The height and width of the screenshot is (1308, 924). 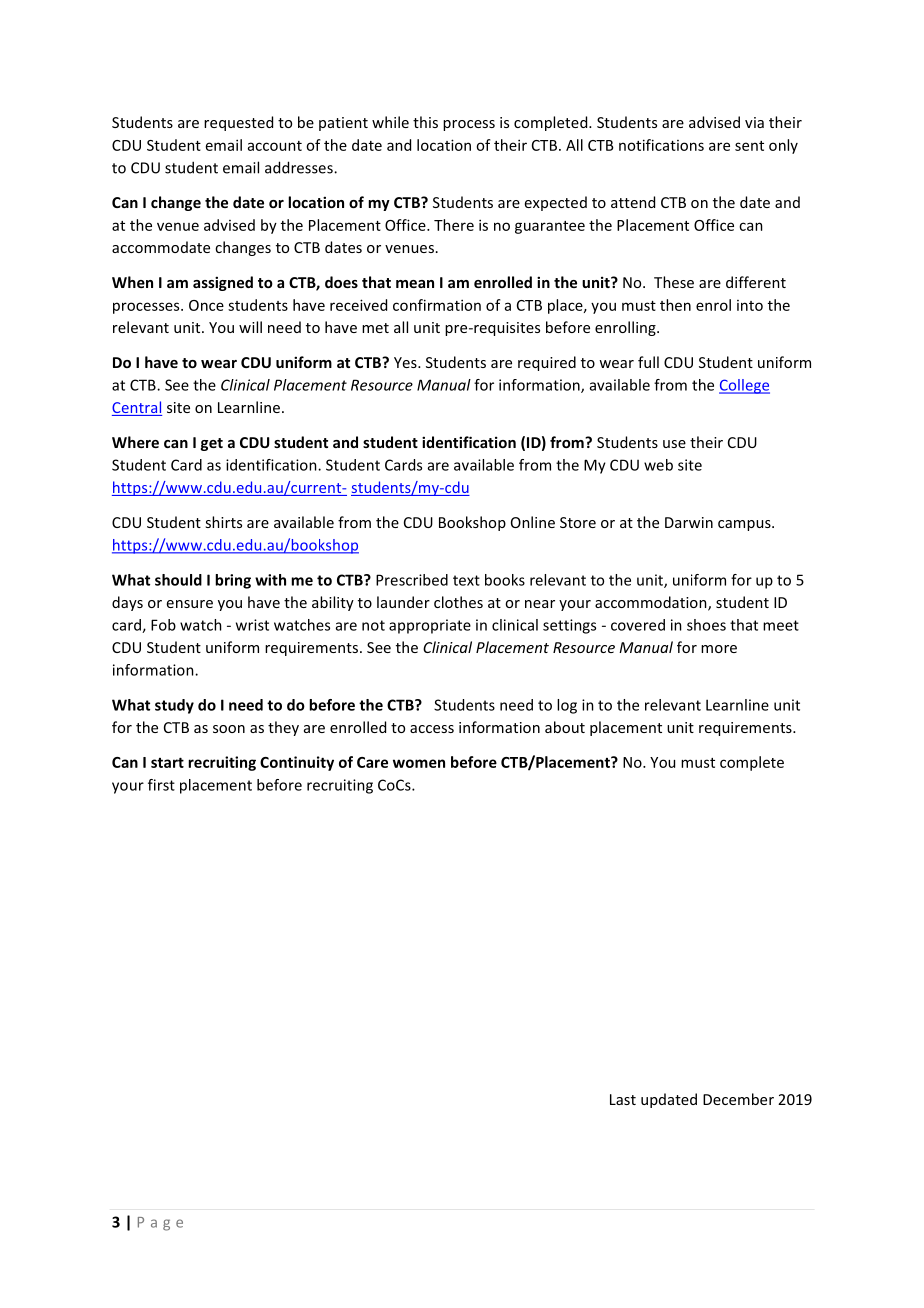 I want to click on December, so click(x=738, y=1099).
